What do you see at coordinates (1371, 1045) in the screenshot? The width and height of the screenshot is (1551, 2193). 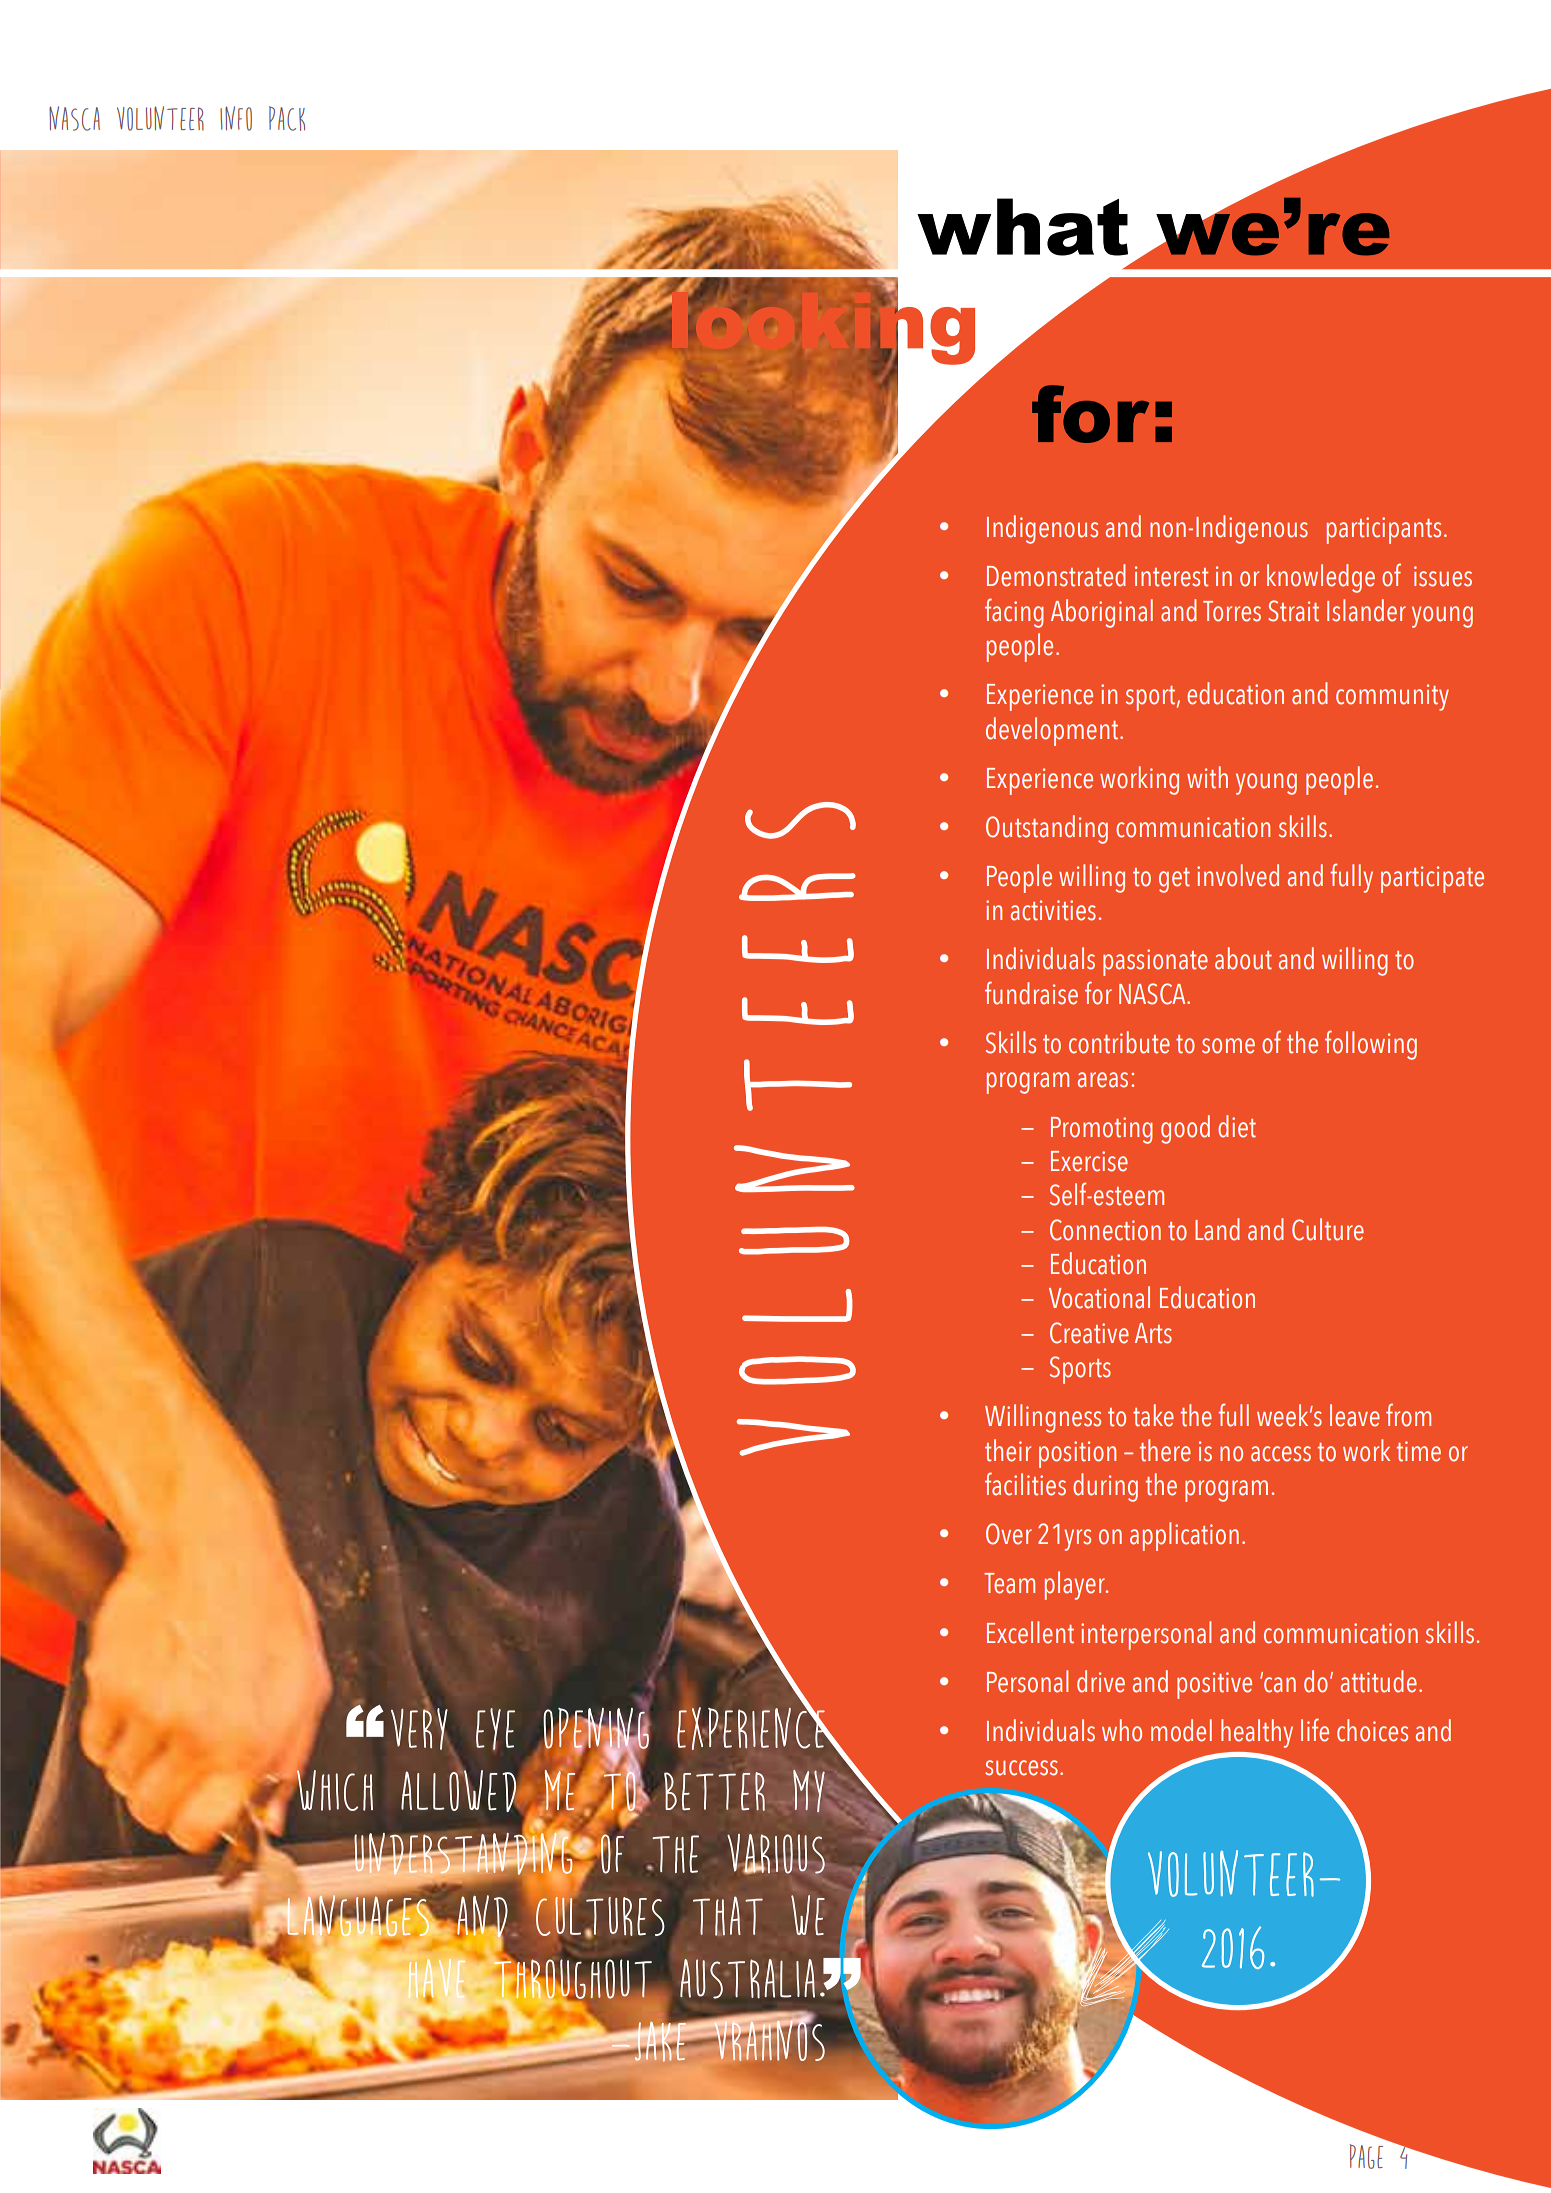 I see `following` at bounding box center [1371, 1045].
